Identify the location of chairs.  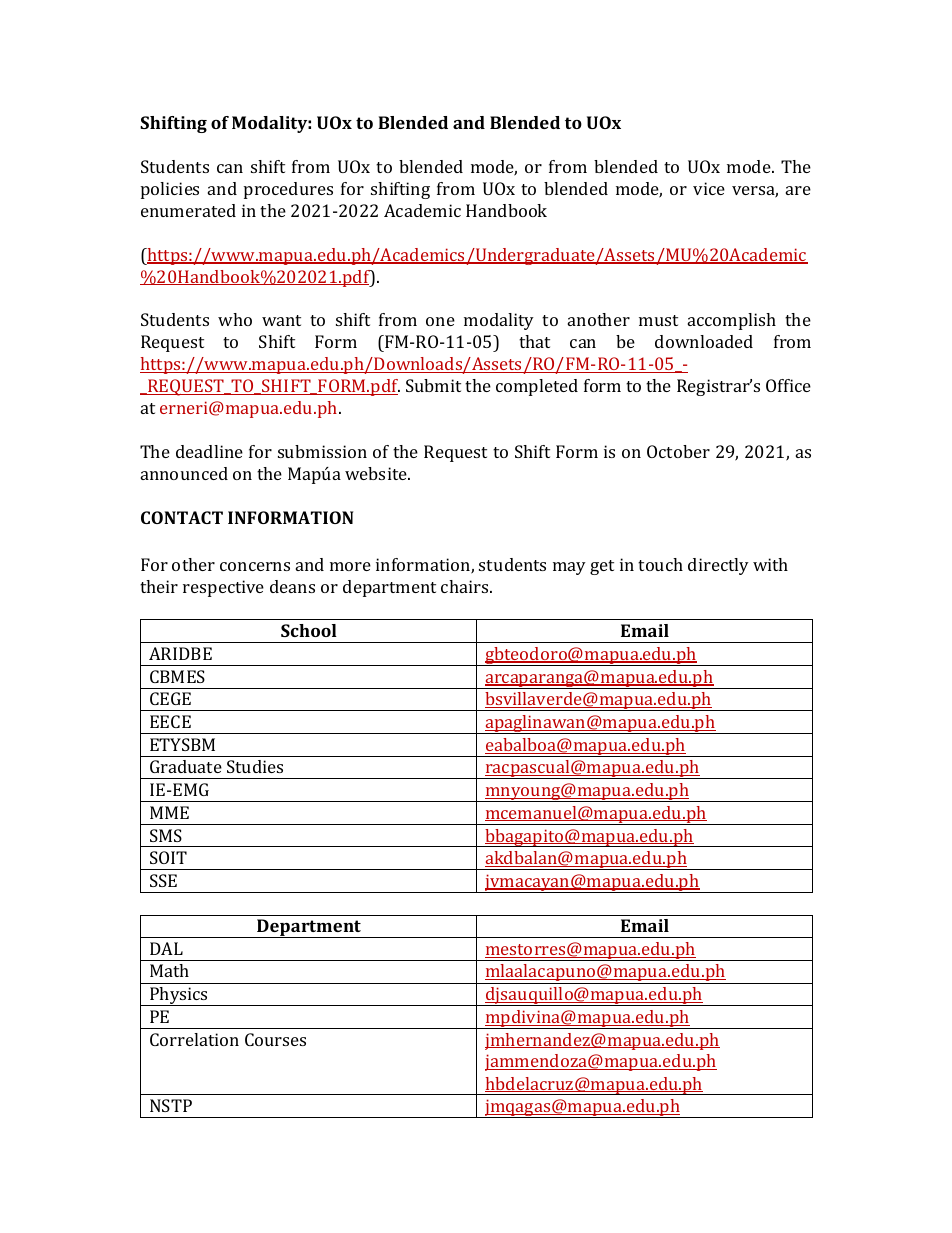
(466, 586).
